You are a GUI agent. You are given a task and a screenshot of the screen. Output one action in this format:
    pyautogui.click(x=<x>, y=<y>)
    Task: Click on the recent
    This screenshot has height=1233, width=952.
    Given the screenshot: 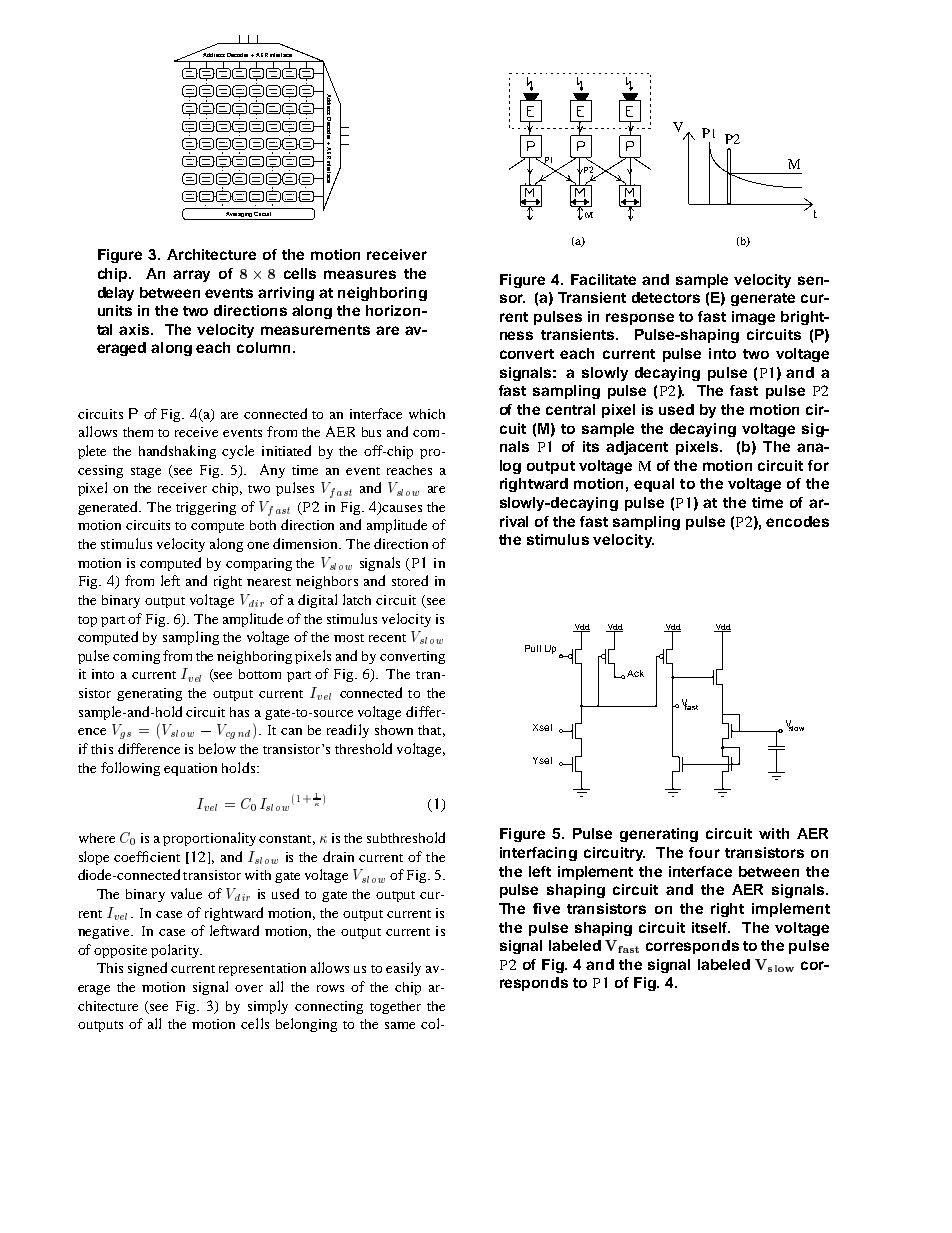 What is the action you would take?
    pyautogui.click(x=387, y=638)
